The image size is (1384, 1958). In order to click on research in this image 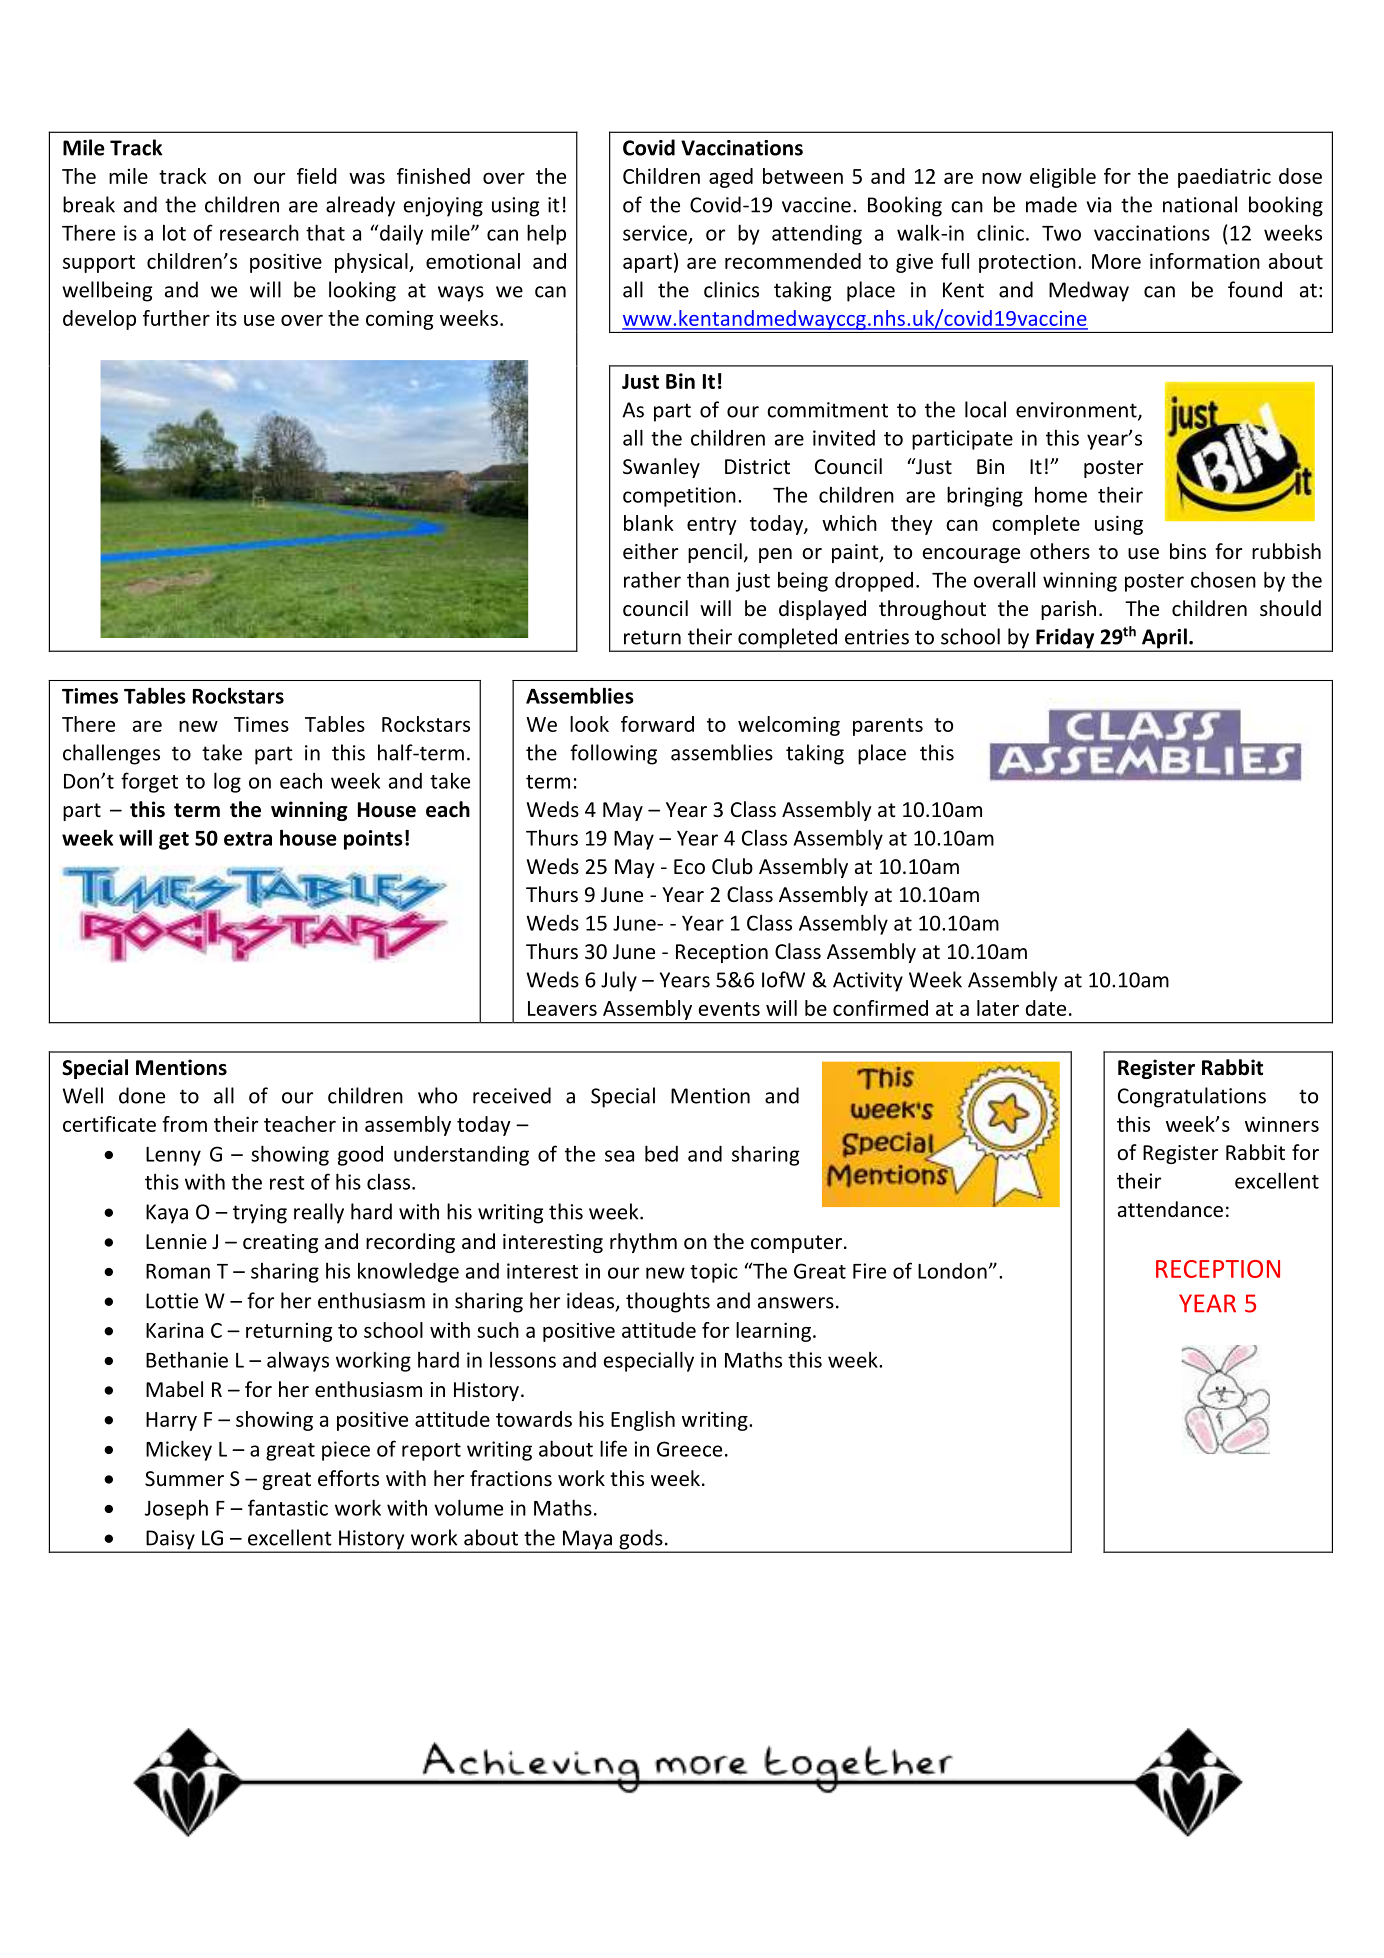, I will do `click(259, 232)`.
